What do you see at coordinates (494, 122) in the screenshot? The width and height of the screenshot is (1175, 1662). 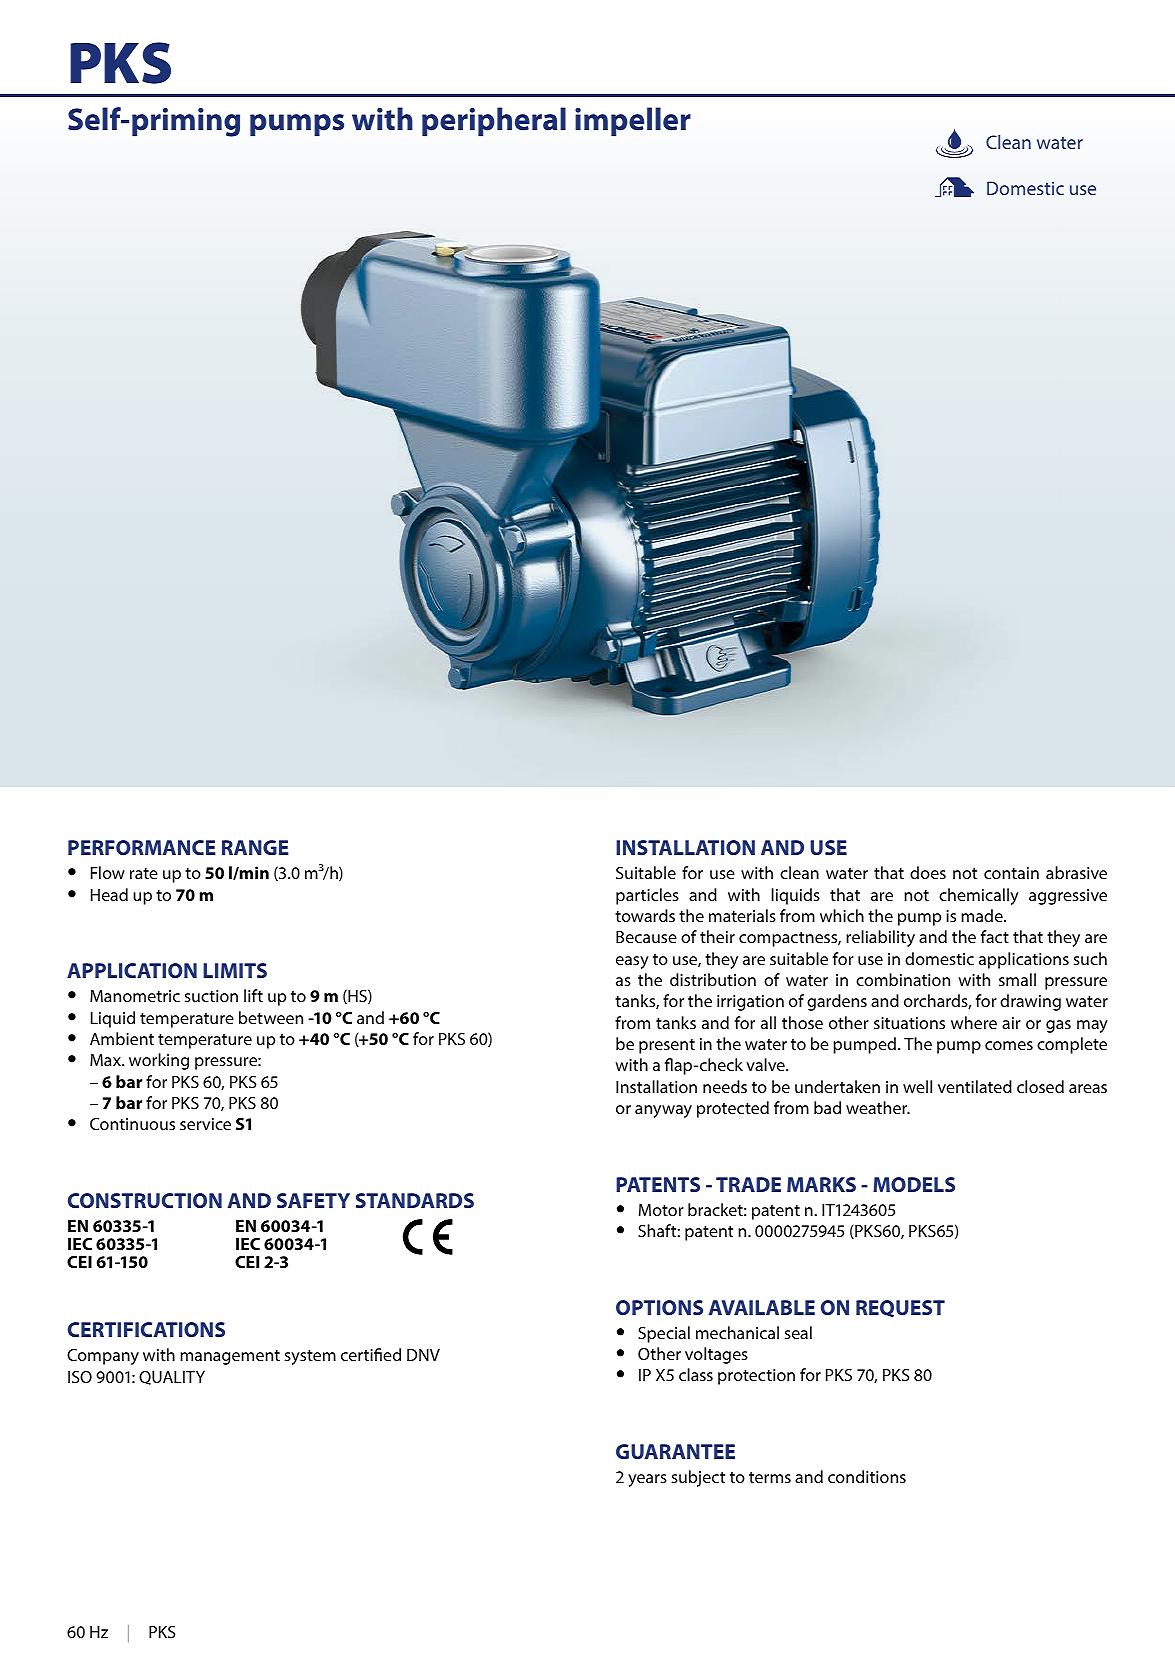 I see `peripheral` at bounding box center [494, 122].
